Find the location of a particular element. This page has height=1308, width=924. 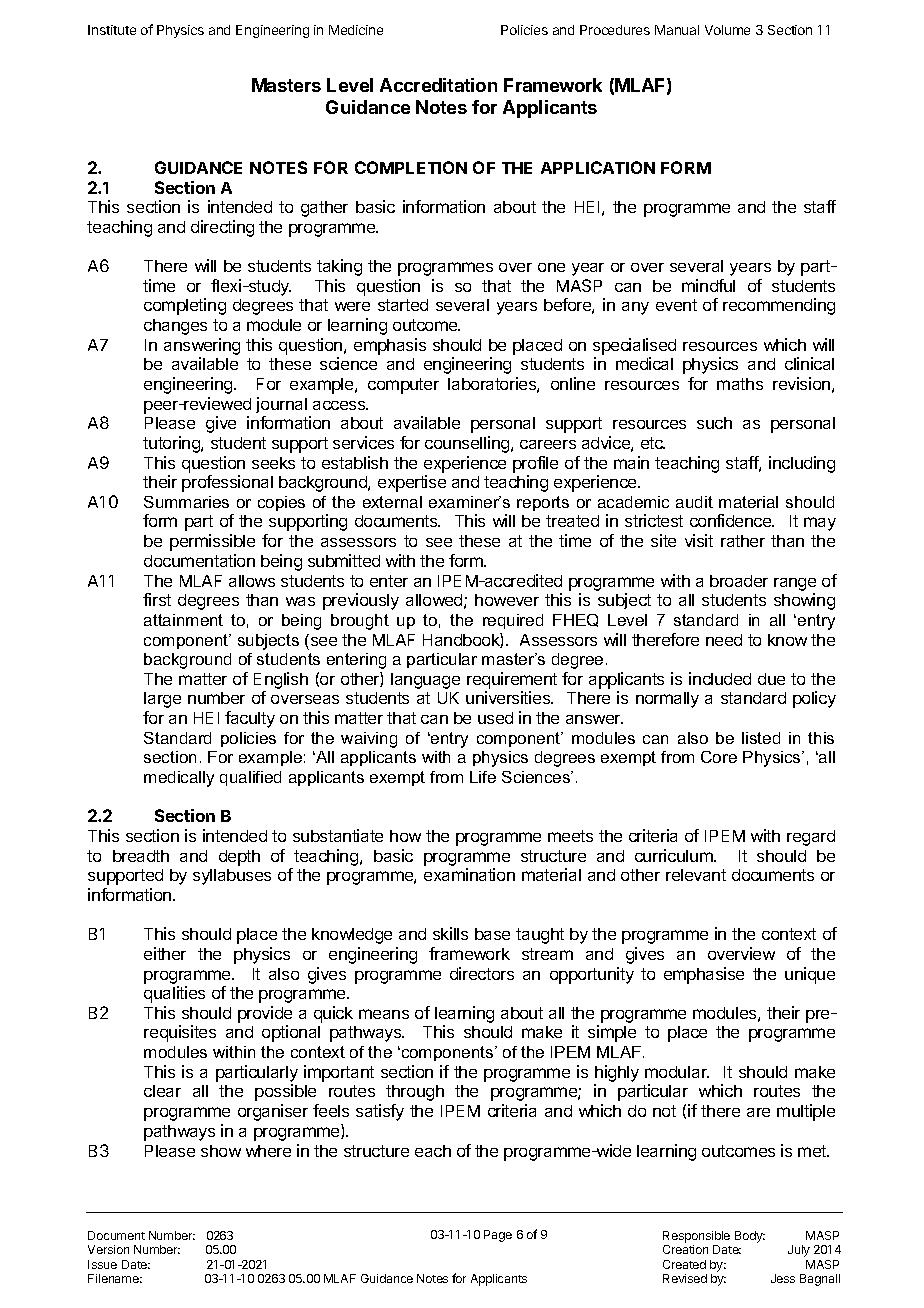

language is located at coordinates (425, 681).
